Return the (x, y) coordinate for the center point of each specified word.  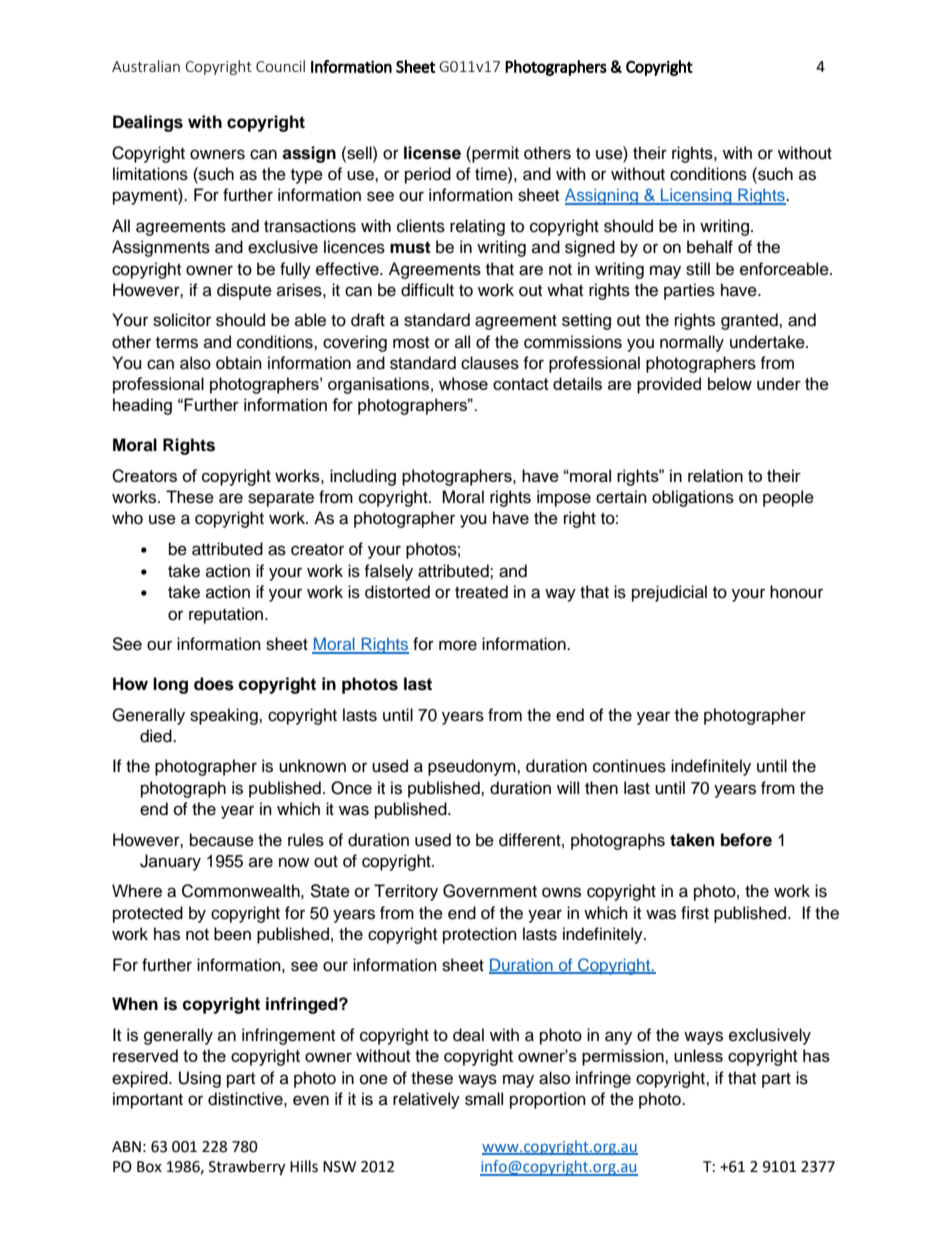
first (695, 913)
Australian (146, 66)
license (432, 153)
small (484, 1099)
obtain (239, 363)
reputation (227, 615)
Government (490, 891)
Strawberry (247, 1168)
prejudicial (669, 593)
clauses (490, 363)
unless (698, 1055)
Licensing (696, 196)
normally (692, 343)
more (458, 645)
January (170, 862)
